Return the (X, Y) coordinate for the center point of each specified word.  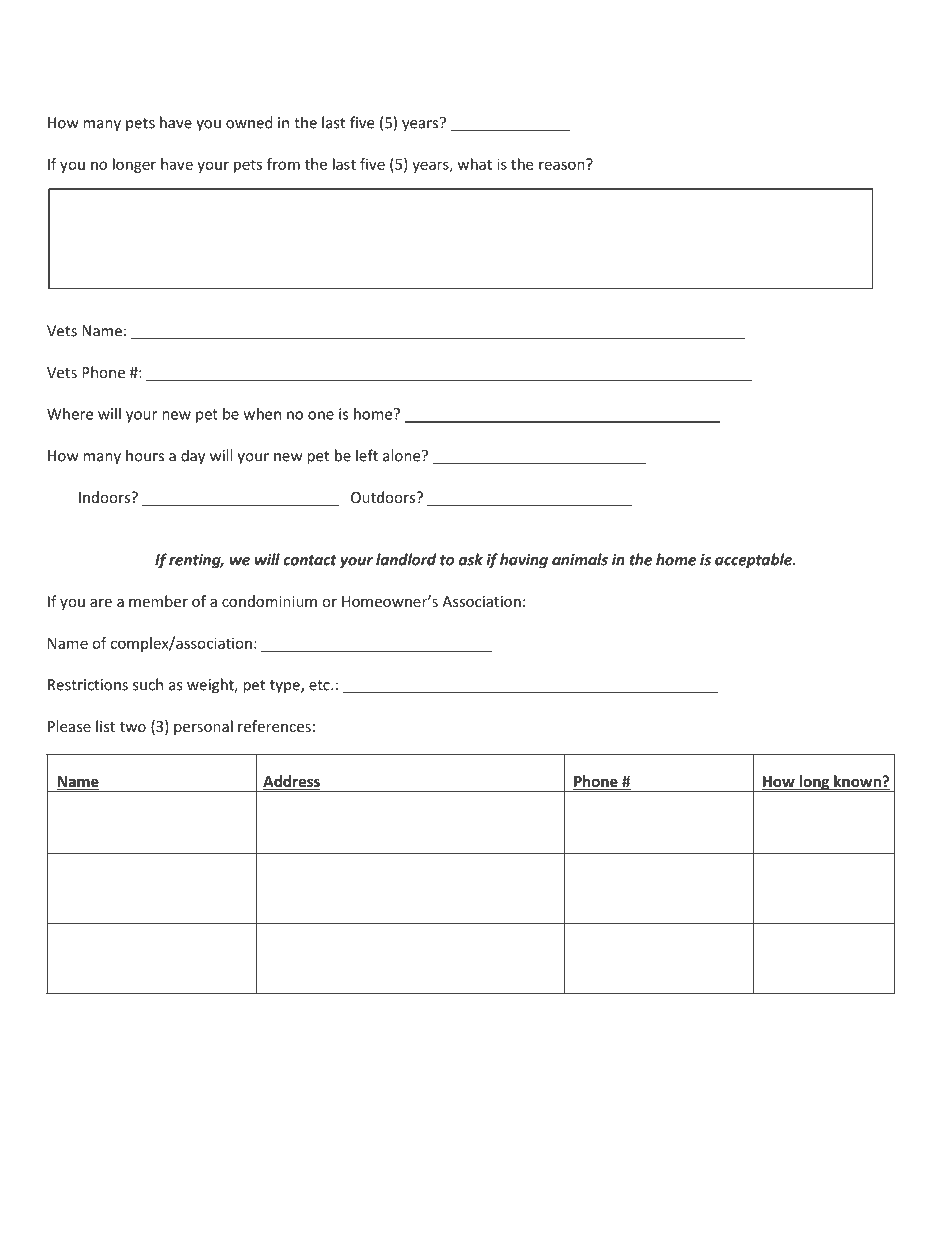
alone (403, 455)
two (133, 727)
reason (563, 164)
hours (145, 455)
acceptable (754, 561)
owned (249, 122)
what (475, 164)
